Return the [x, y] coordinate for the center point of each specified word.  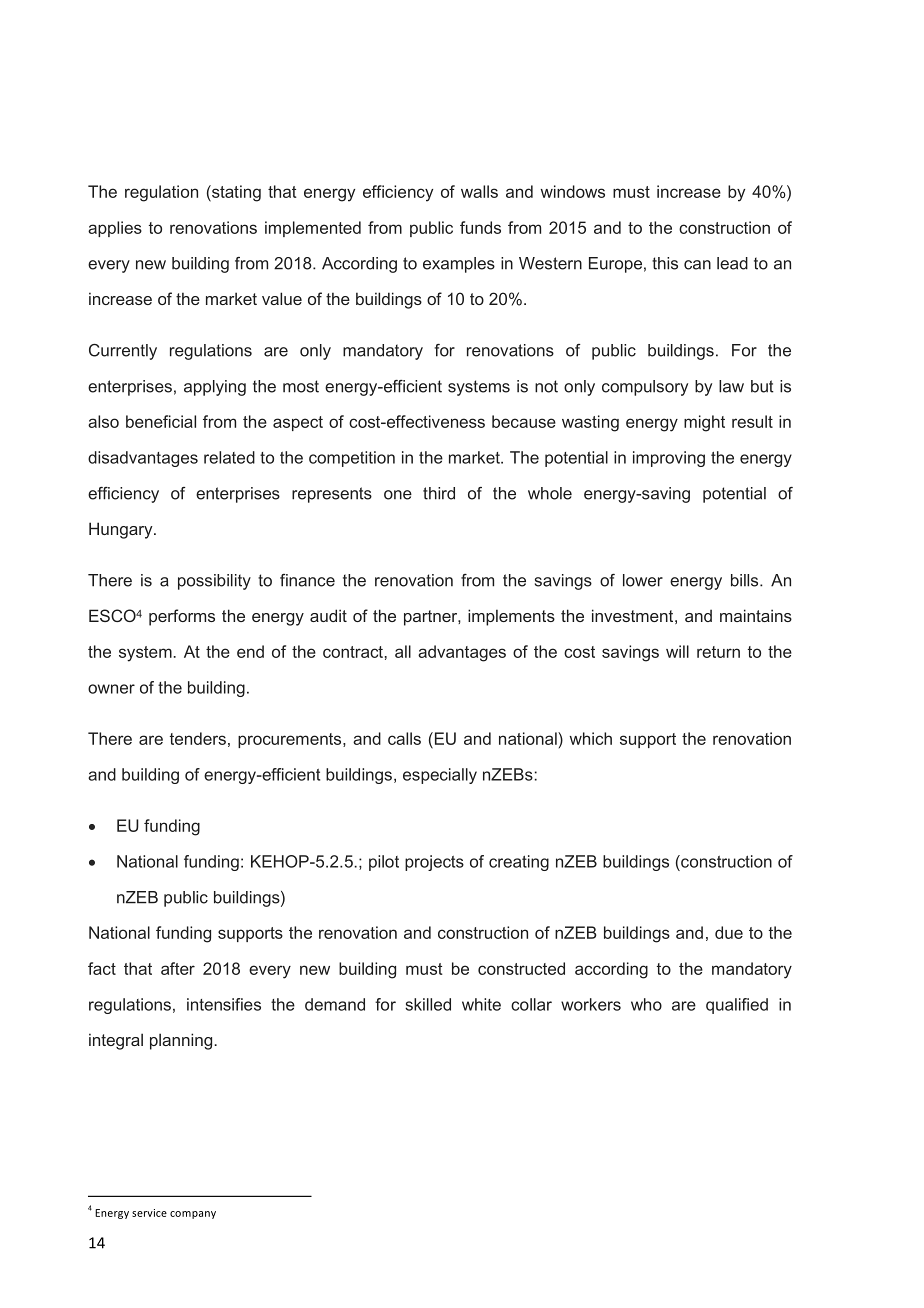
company [193, 1215]
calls [404, 738]
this [665, 263]
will [677, 651]
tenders [198, 738]
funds [480, 227]
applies [115, 229]
